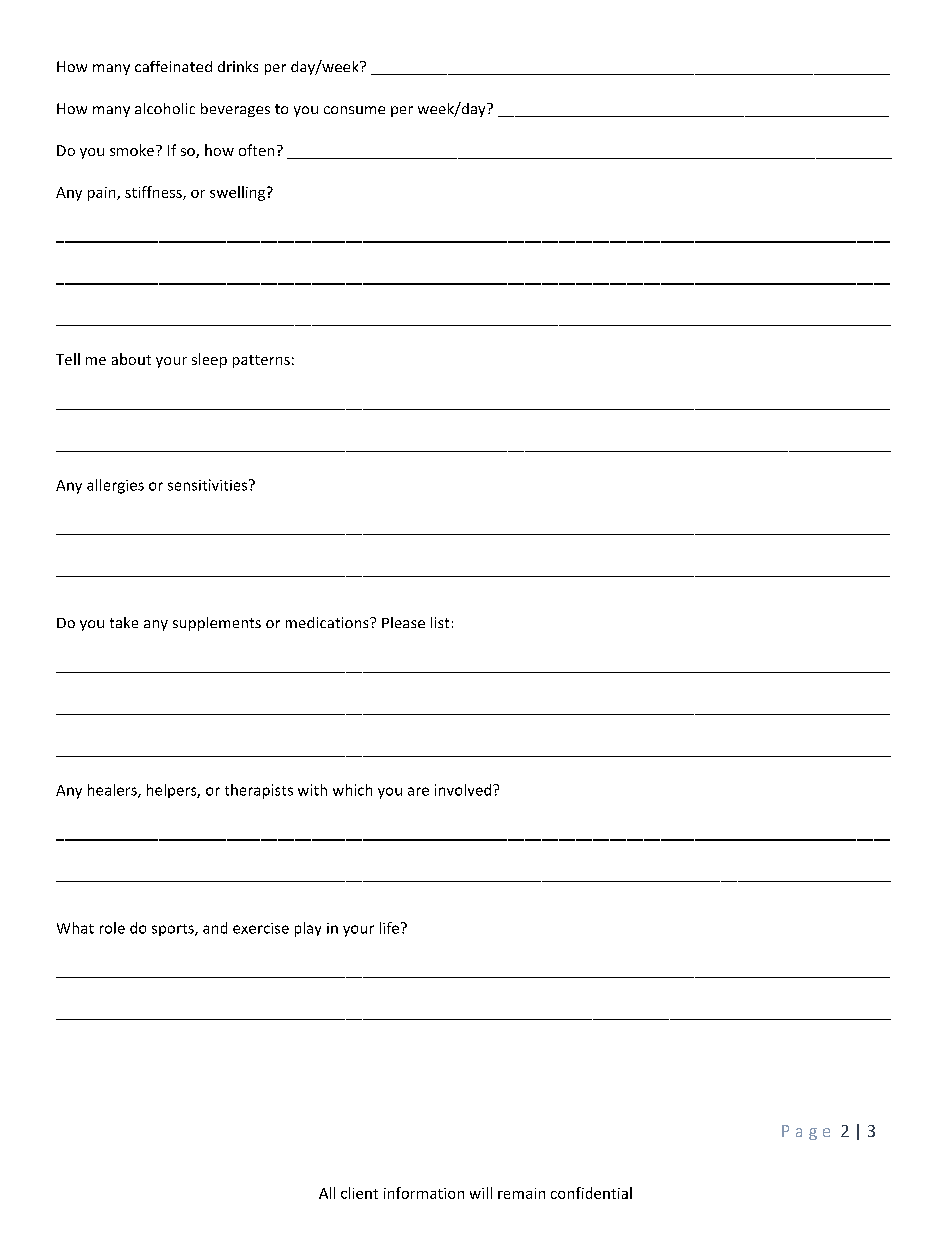  Describe the element at coordinates (312, 790) in the screenshot. I see `with` at that location.
